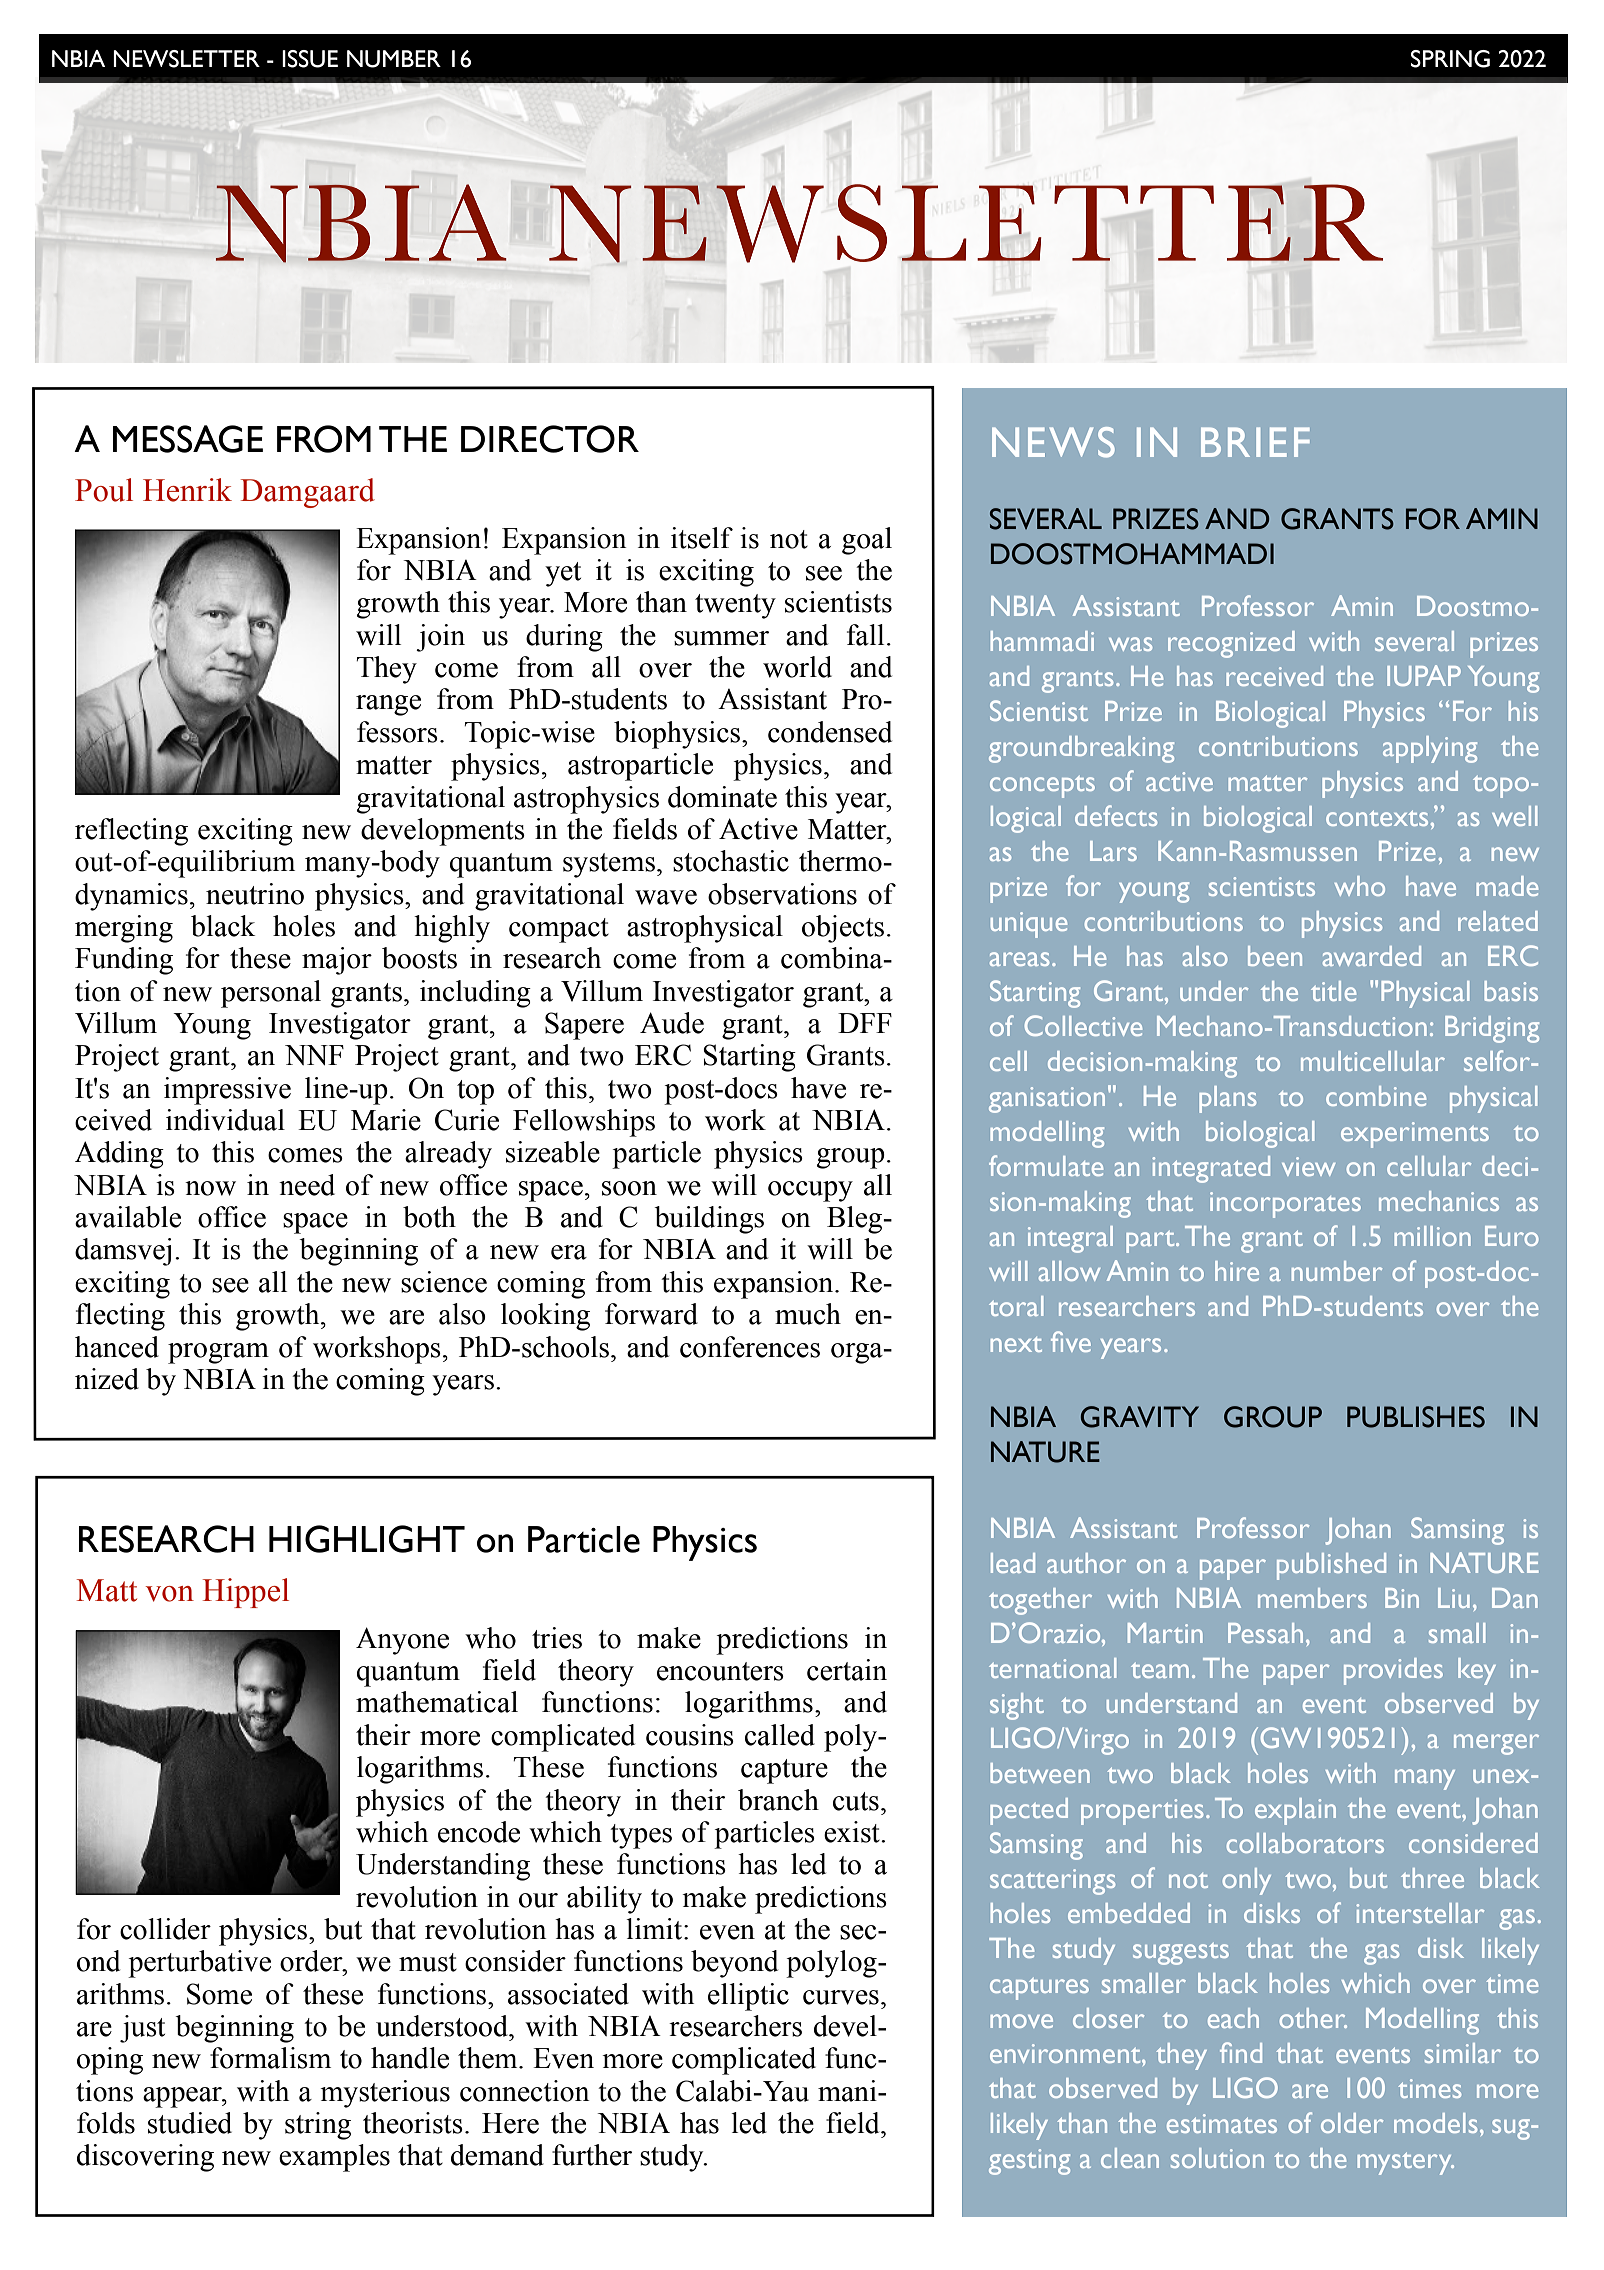 Image resolution: width=1604 pixels, height=2270 pixels. Describe the element at coordinates (810, 1191) in the screenshot. I see `occupy` at that location.
